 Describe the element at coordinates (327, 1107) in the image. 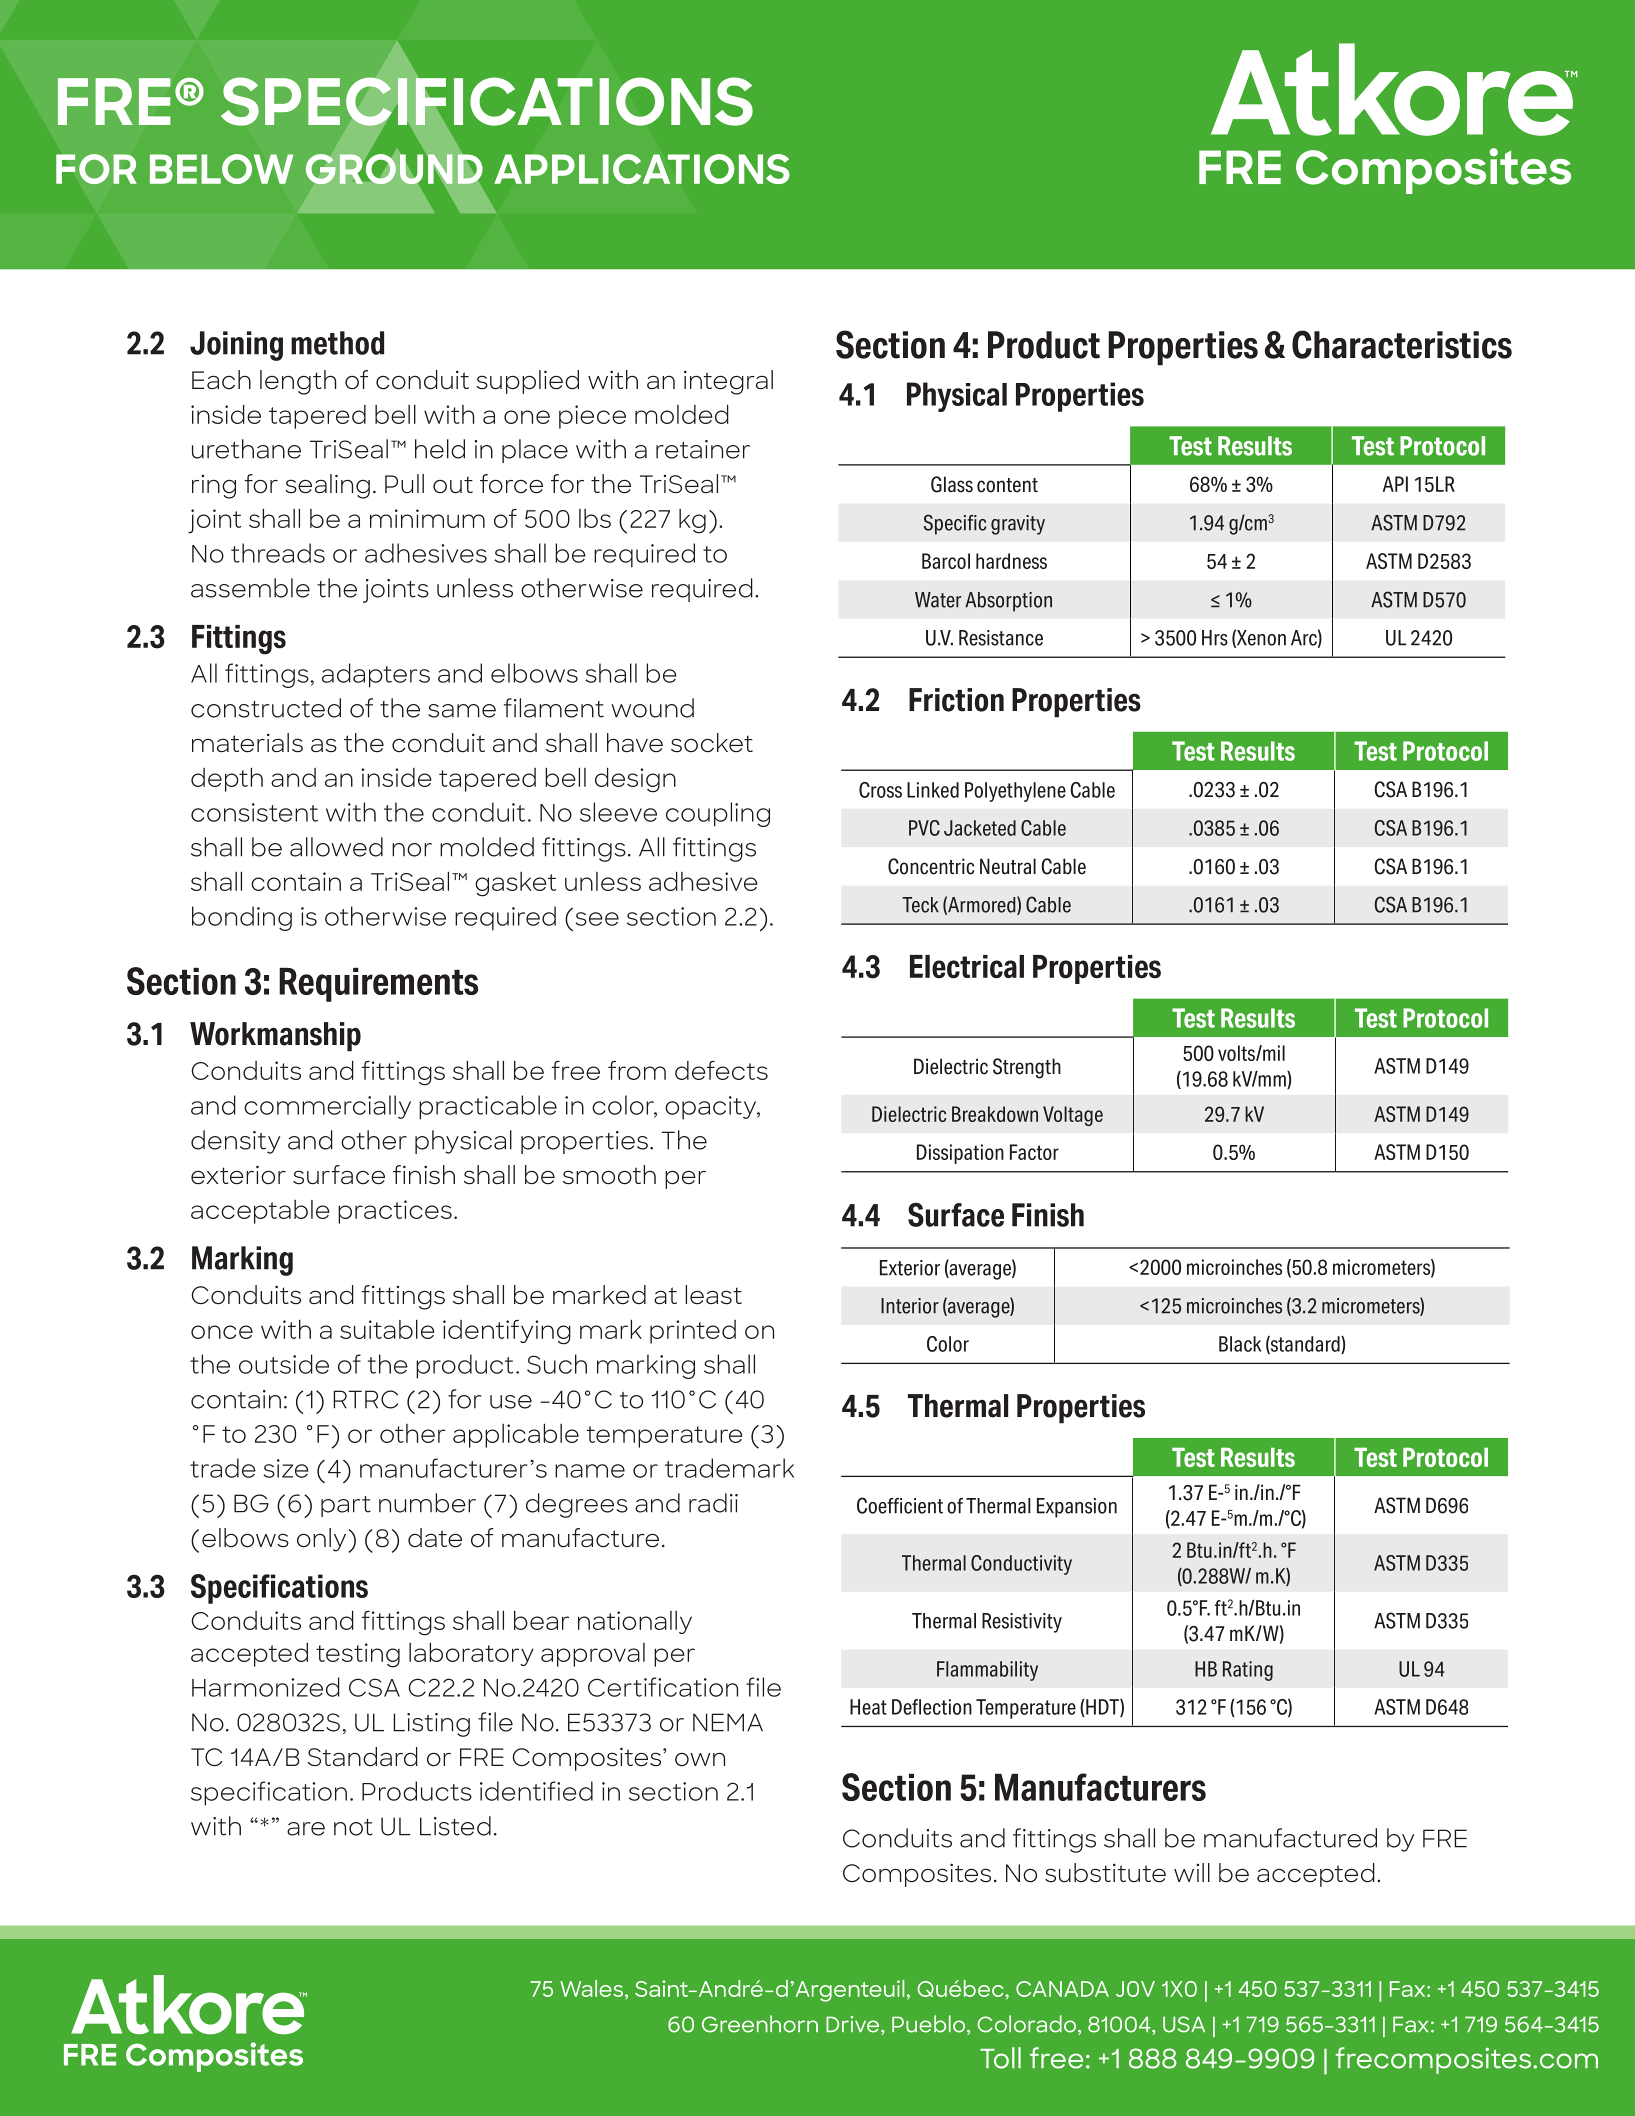

I see `commercially` at that location.
